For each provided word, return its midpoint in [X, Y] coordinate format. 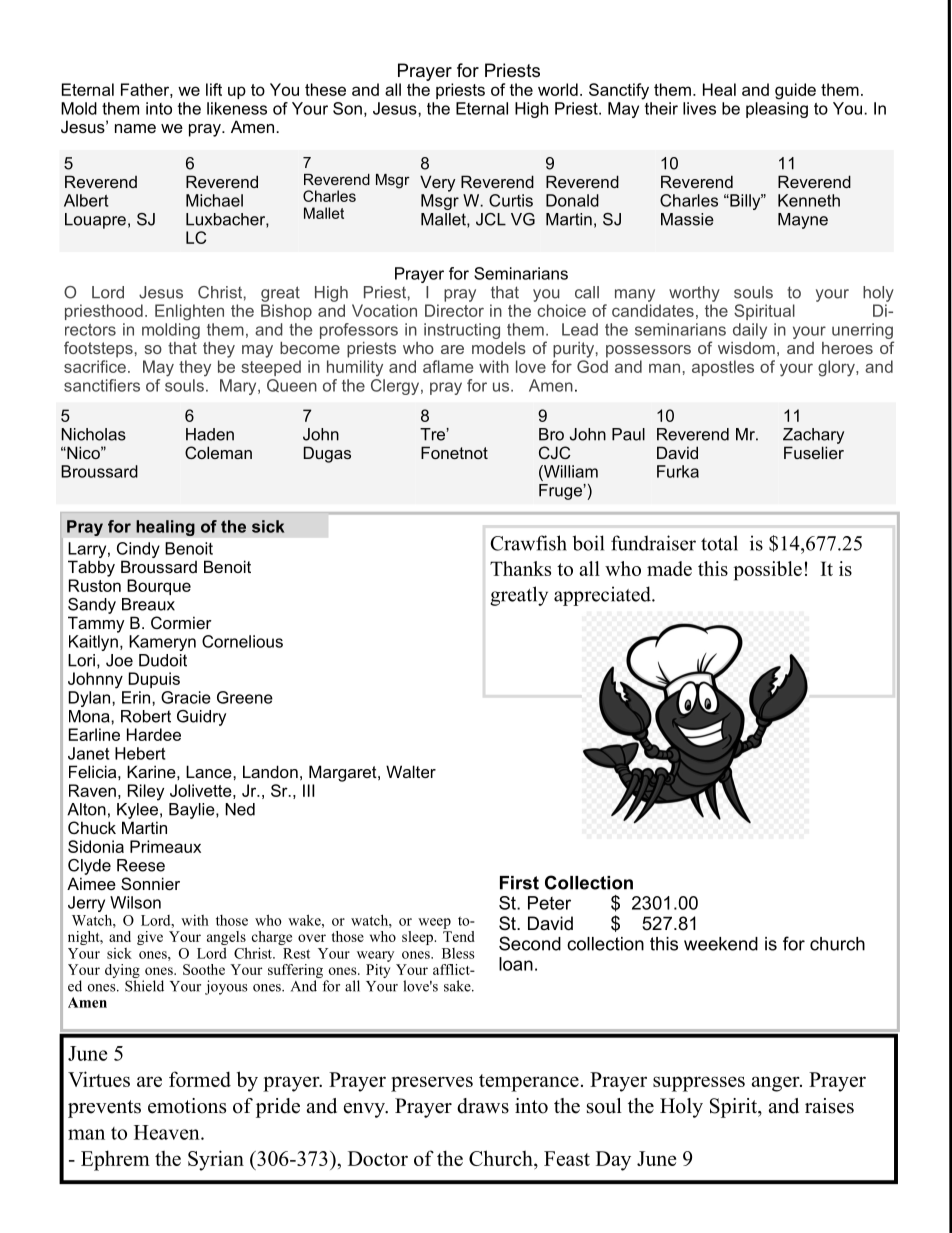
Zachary [813, 436]
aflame [448, 366]
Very [437, 183]
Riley [146, 792]
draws [483, 1106]
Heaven [168, 1132]
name [135, 128]
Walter [411, 771]
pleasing [777, 110]
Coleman [218, 452]
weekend [721, 944]
